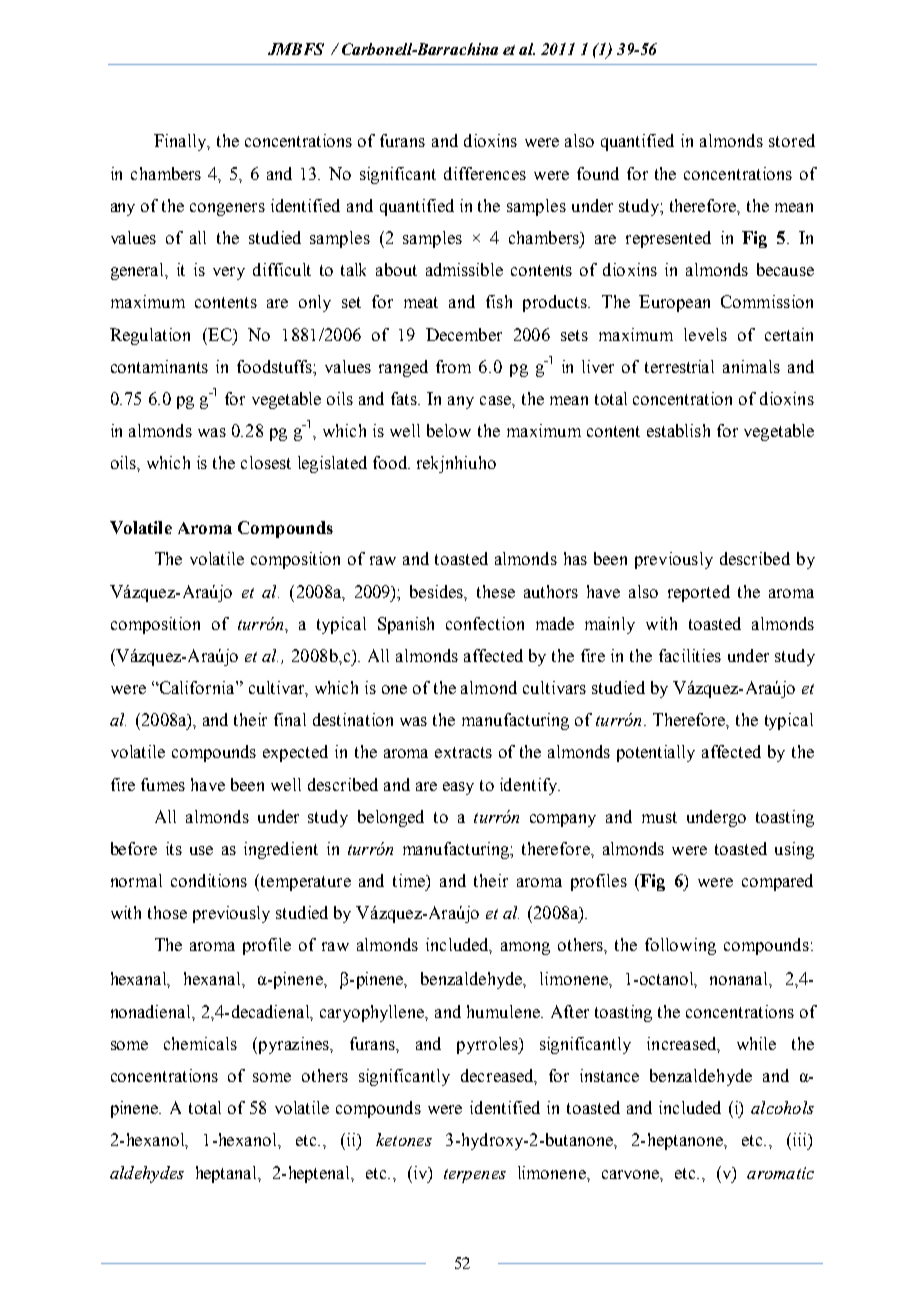  I want to click on establish, so click(678, 430).
